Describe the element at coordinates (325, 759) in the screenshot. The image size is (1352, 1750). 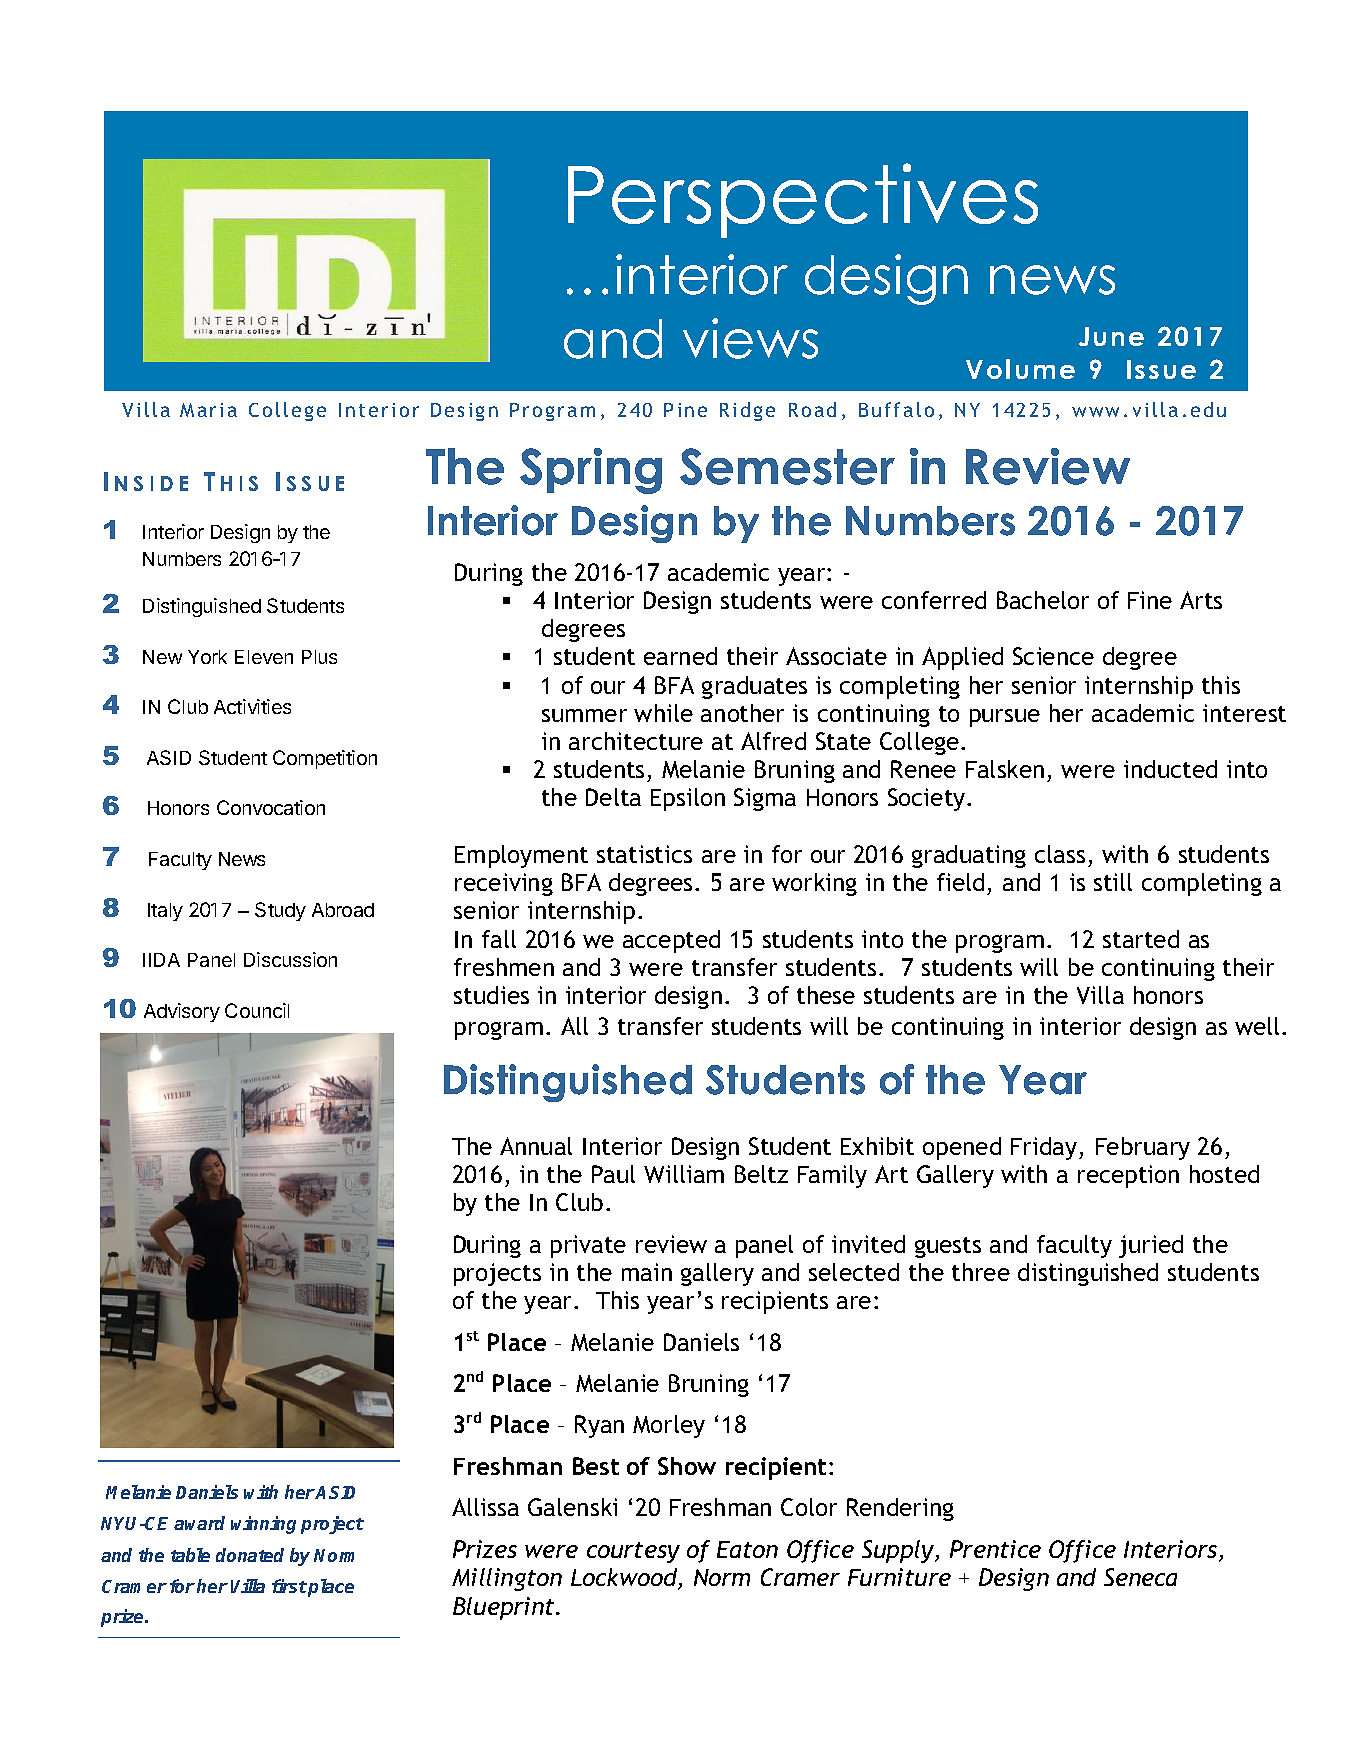
I see `Competition` at that location.
